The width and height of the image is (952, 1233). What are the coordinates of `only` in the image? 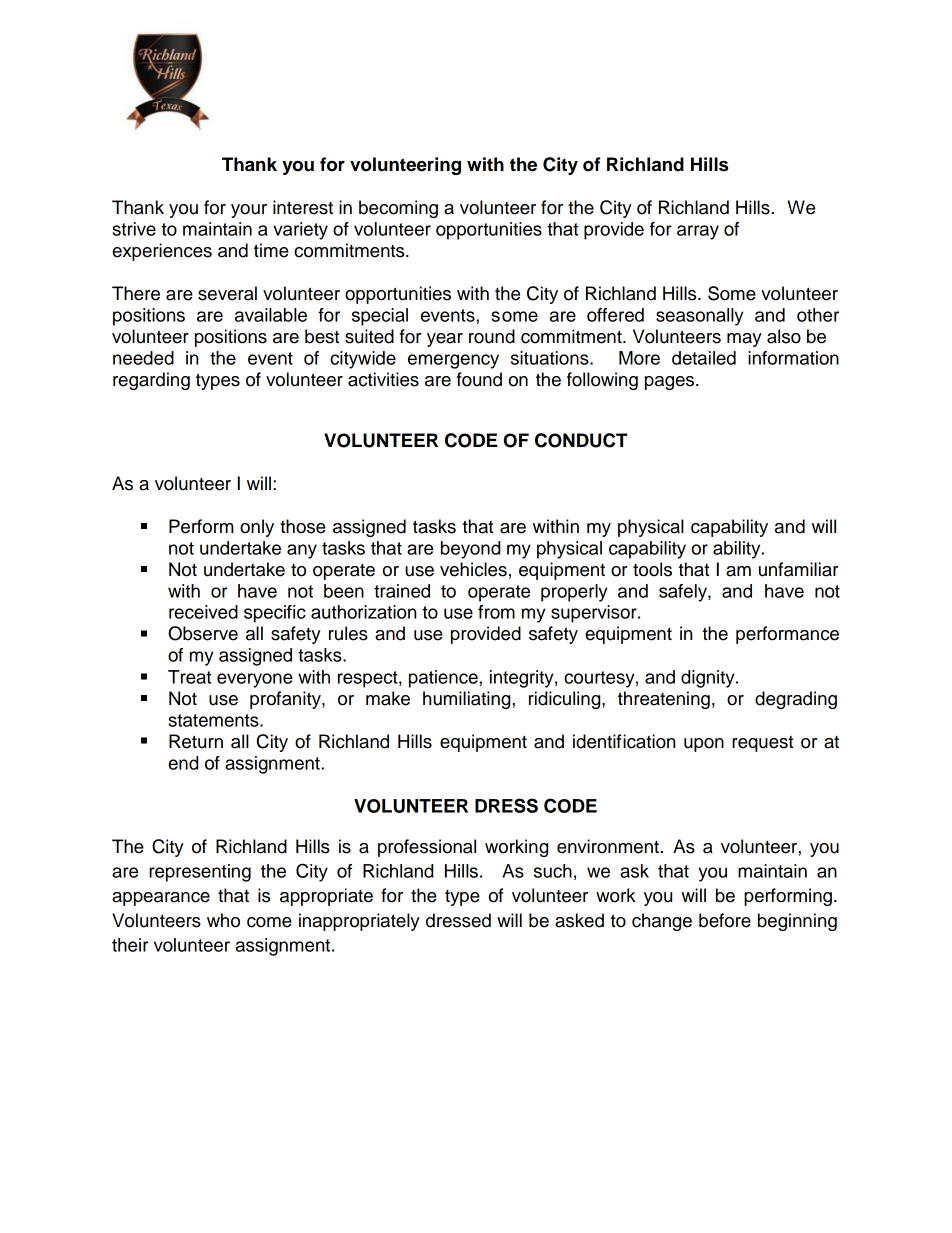 It's located at (257, 528).
